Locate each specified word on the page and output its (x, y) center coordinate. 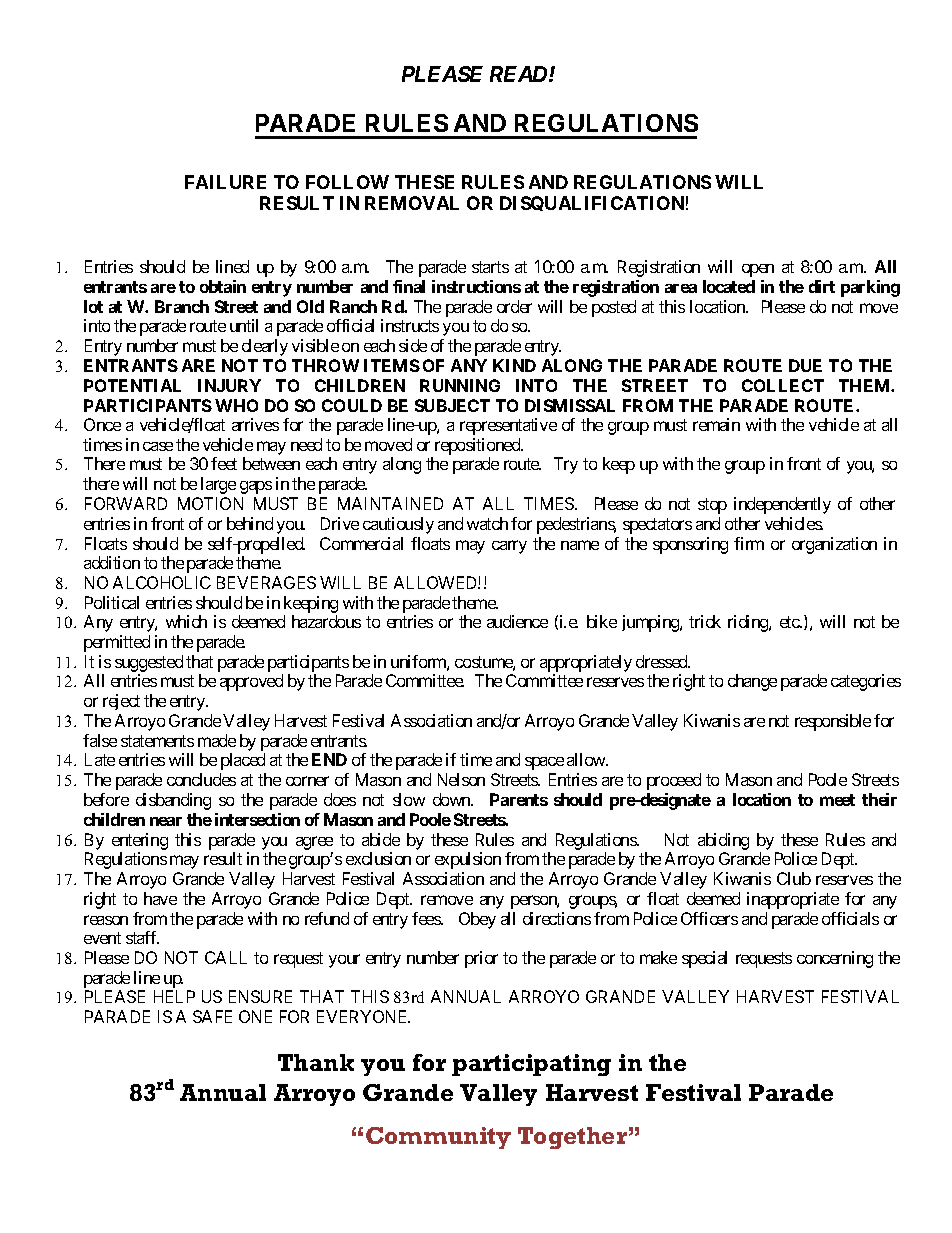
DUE (805, 365)
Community (438, 1138)
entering (140, 841)
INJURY (229, 385)
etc (790, 622)
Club (794, 878)
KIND (514, 365)
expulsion (468, 860)
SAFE (212, 1016)
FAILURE (225, 182)
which (186, 621)
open (758, 270)
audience (517, 621)
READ (520, 74)
